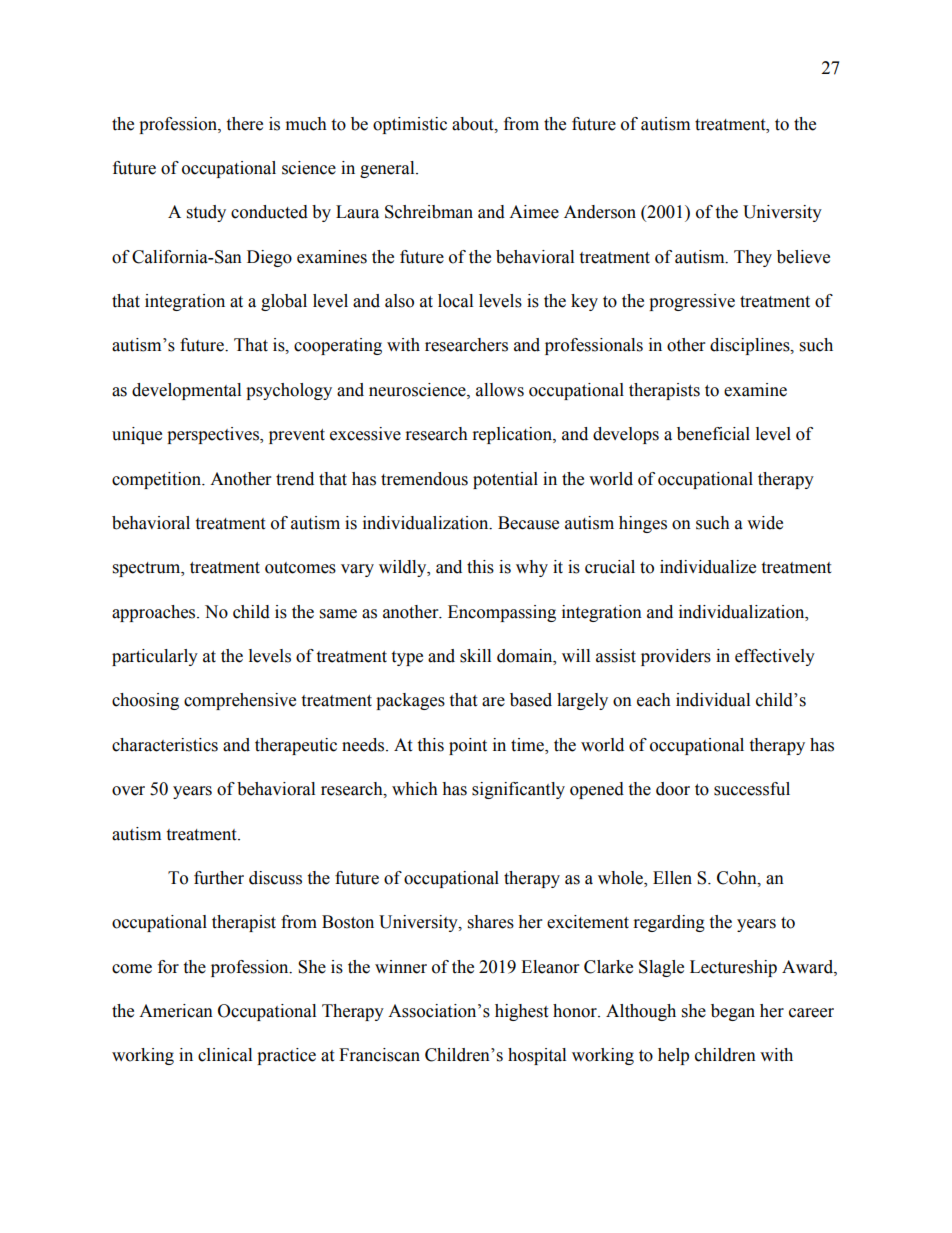  What do you see at coordinates (475, 656) in the document?
I see `skill` at bounding box center [475, 656].
